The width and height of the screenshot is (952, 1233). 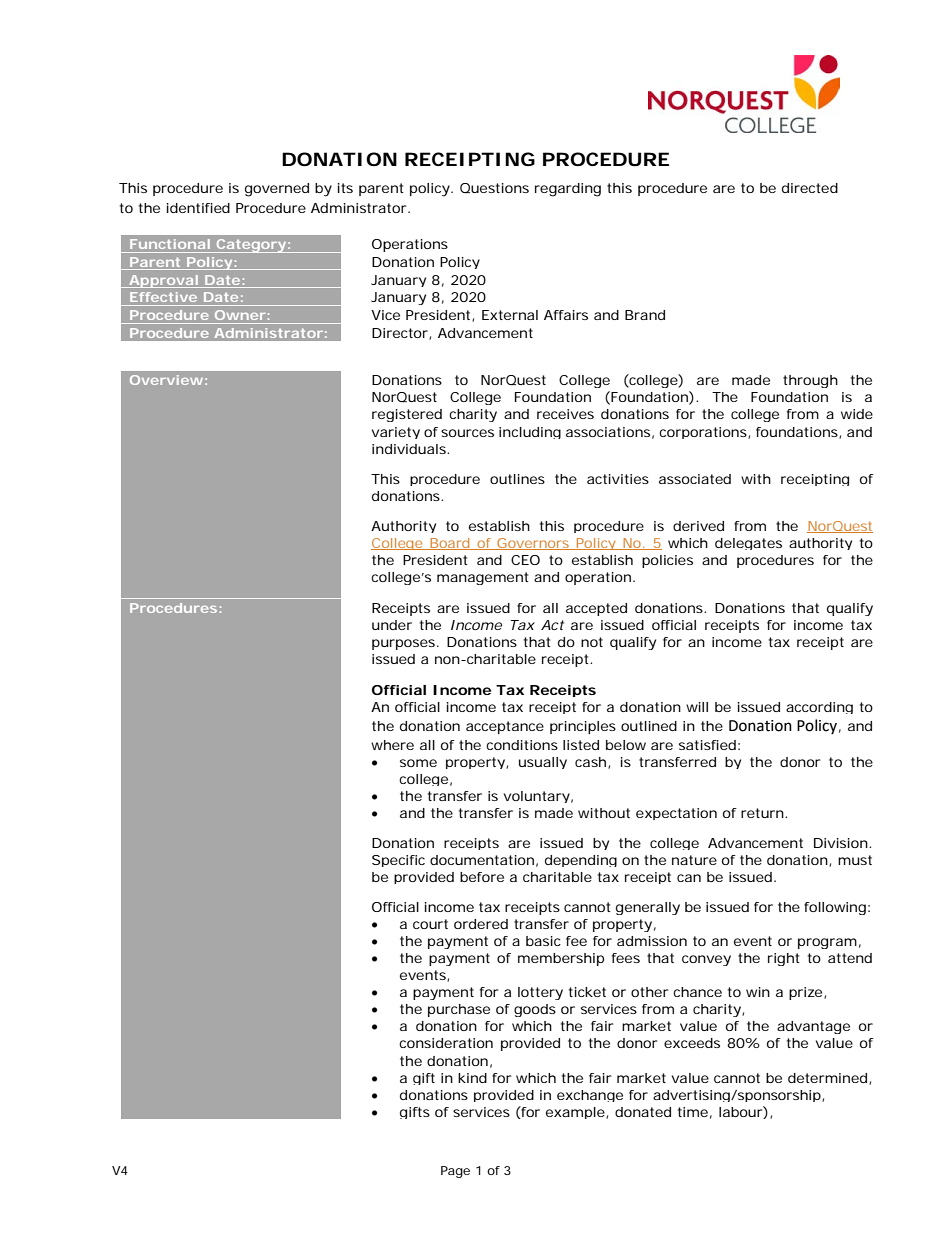 I want to click on right, so click(x=784, y=959).
